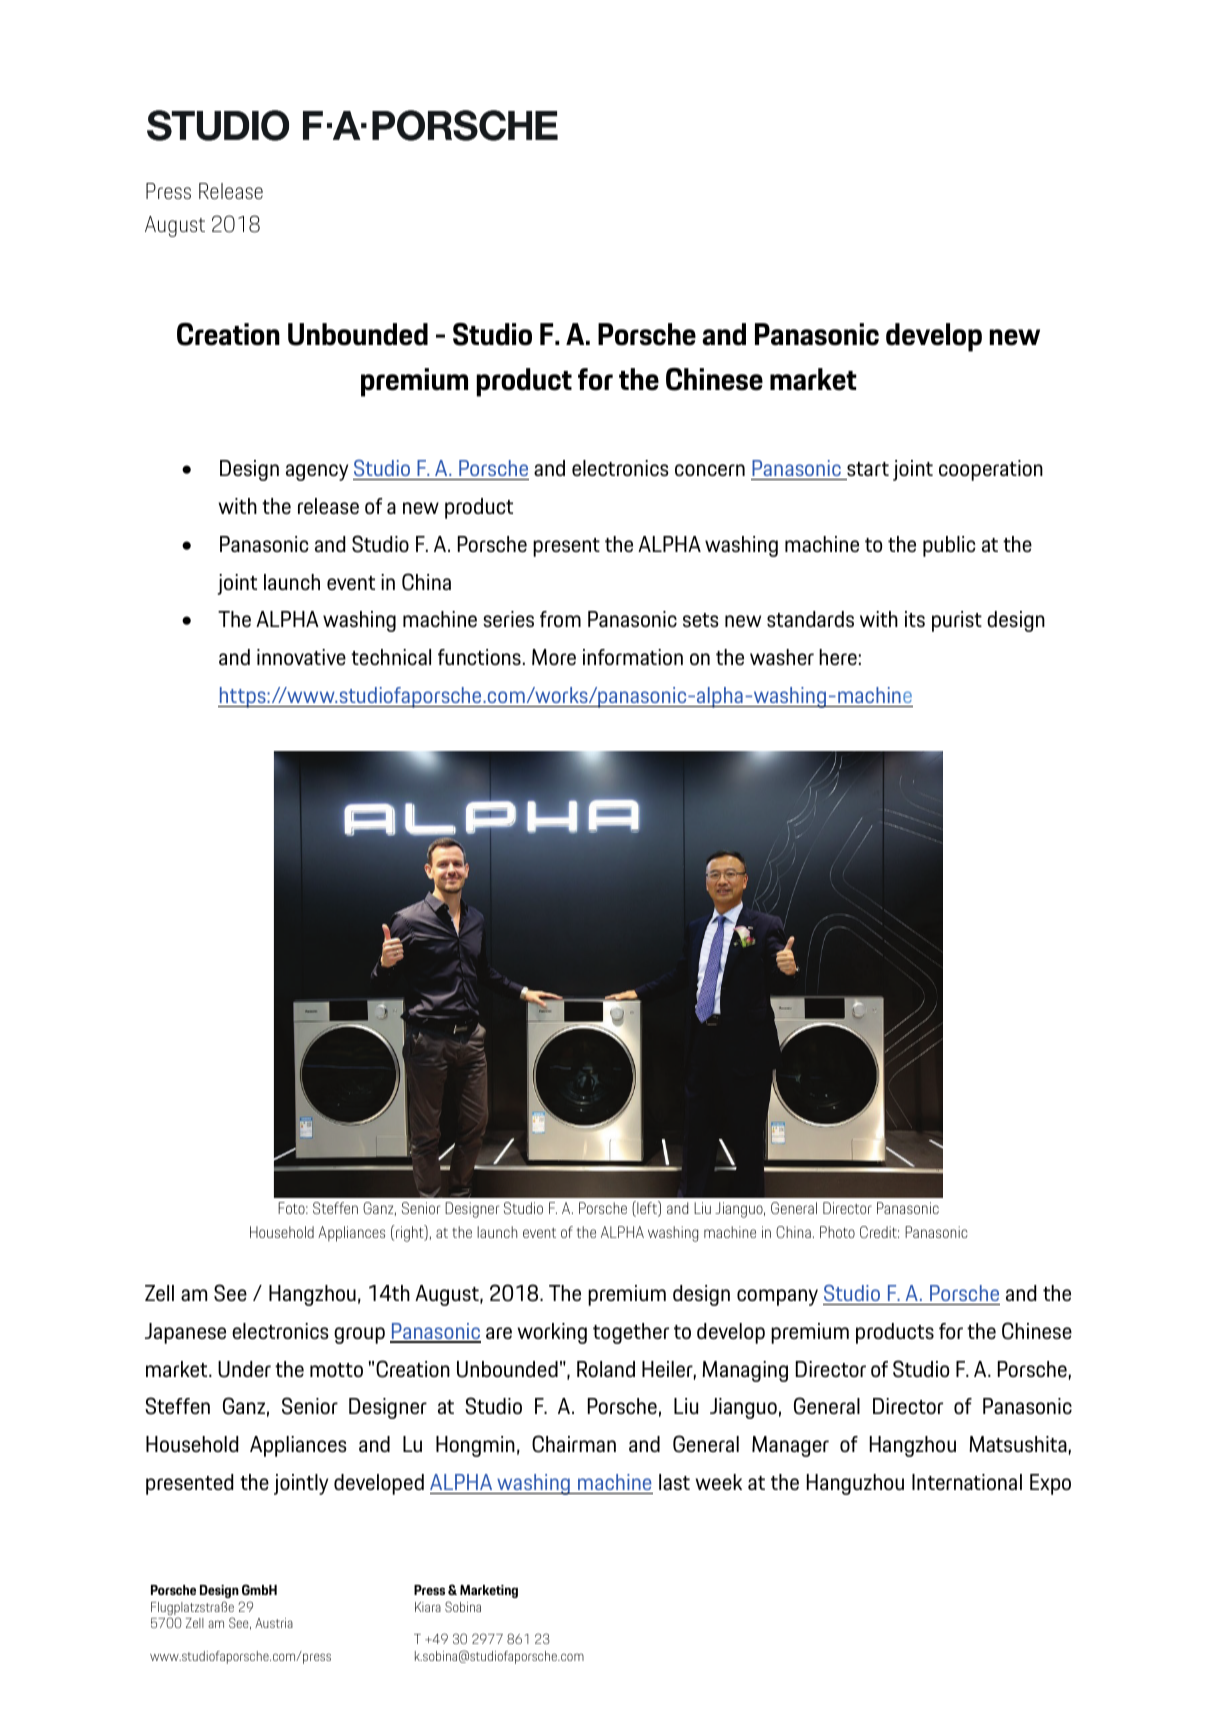 The height and width of the image is (1721, 1217). What do you see at coordinates (301, 657) in the image?
I see `innovative` at bounding box center [301, 657].
